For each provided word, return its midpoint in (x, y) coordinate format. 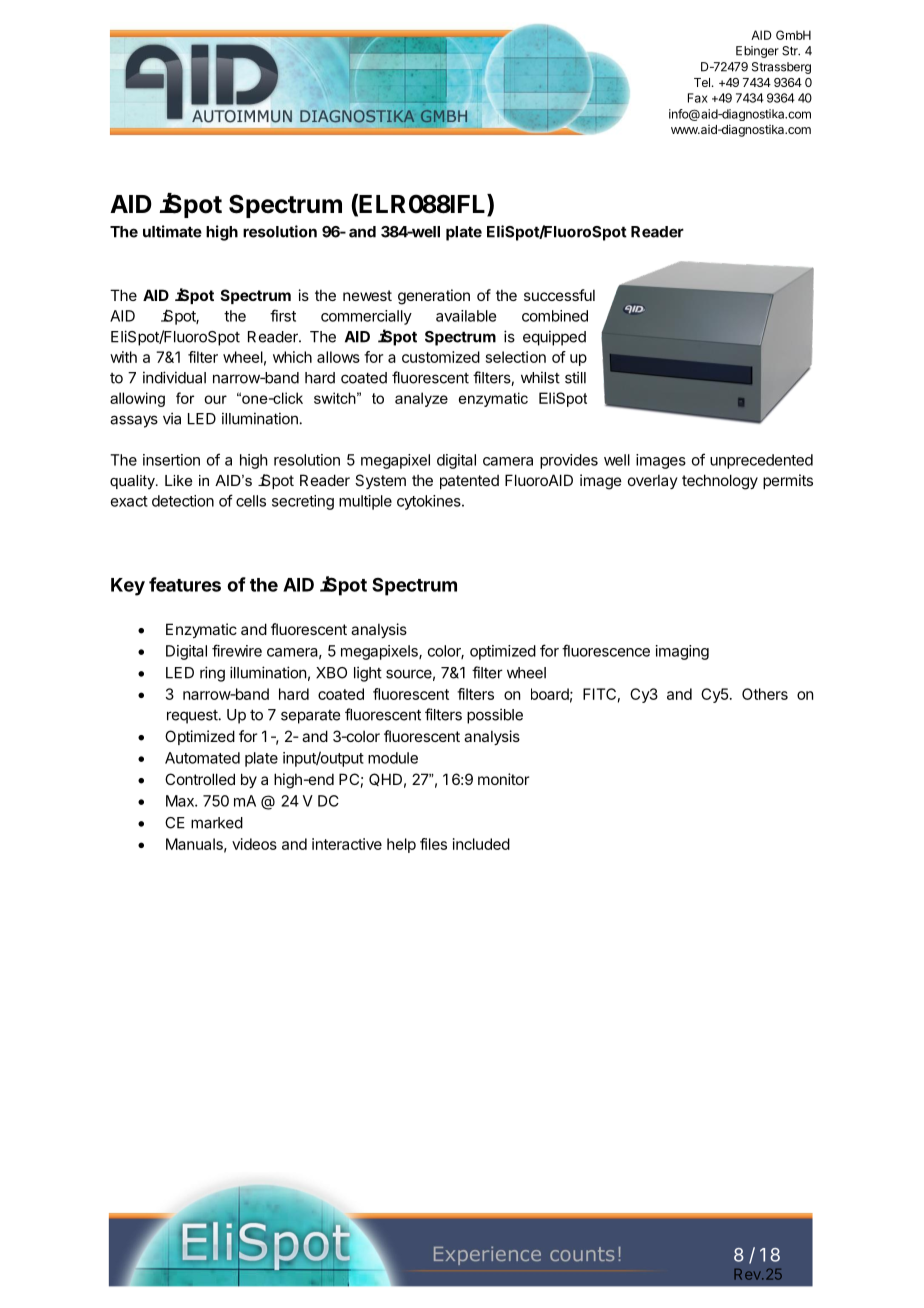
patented (469, 482)
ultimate (172, 231)
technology (720, 482)
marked (217, 823)
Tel (702, 82)
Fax (698, 98)
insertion (171, 460)
